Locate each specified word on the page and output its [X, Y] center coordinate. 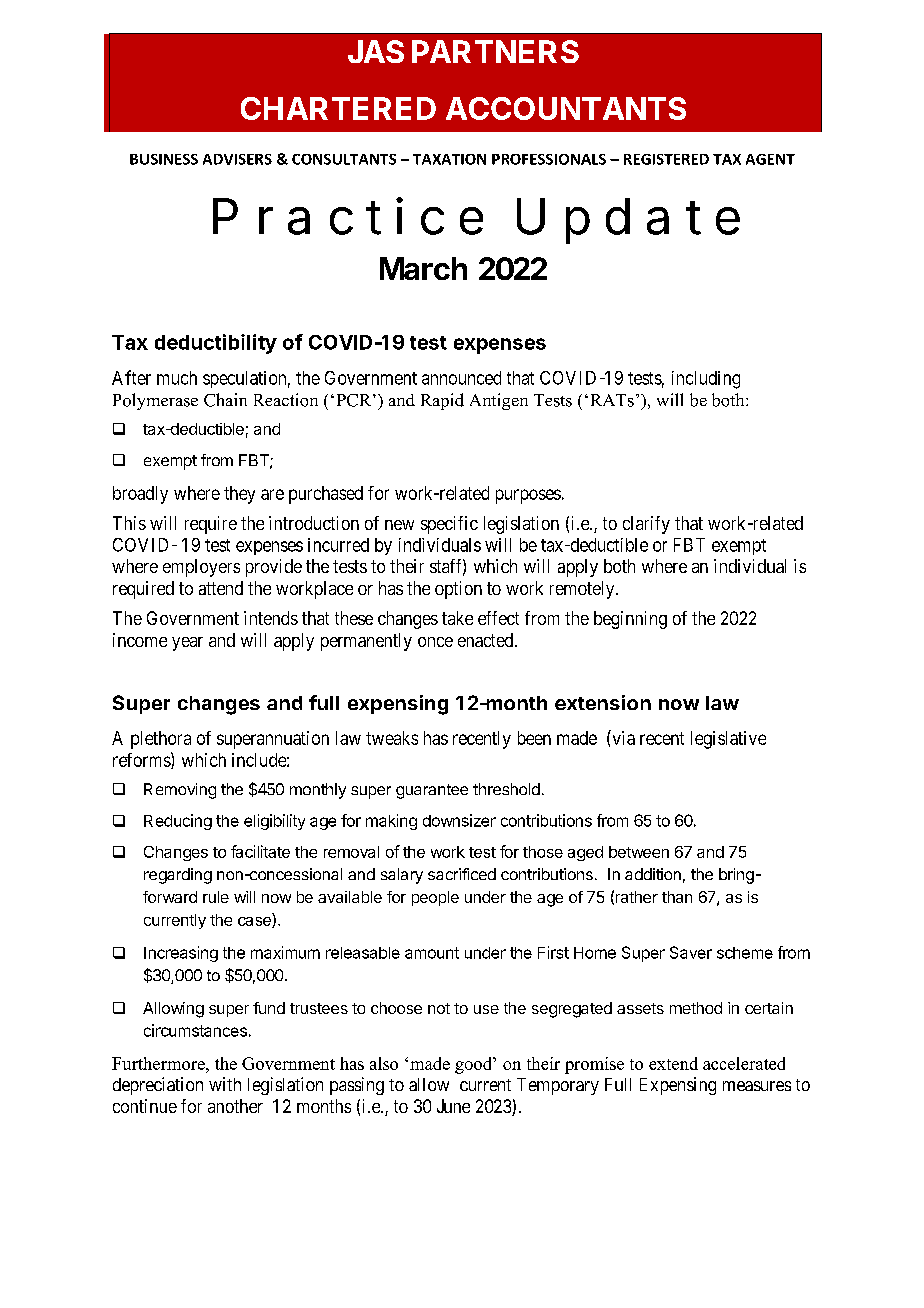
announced [461, 378]
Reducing [178, 822]
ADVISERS [237, 159]
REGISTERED [666, 159]
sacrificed [462, 874]
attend [221, 588]
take [457, 618]
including [706, 380]
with [225, 1084]
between [639, 852]
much [177, 378]
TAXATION [449, 159]
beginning [630, 620]
